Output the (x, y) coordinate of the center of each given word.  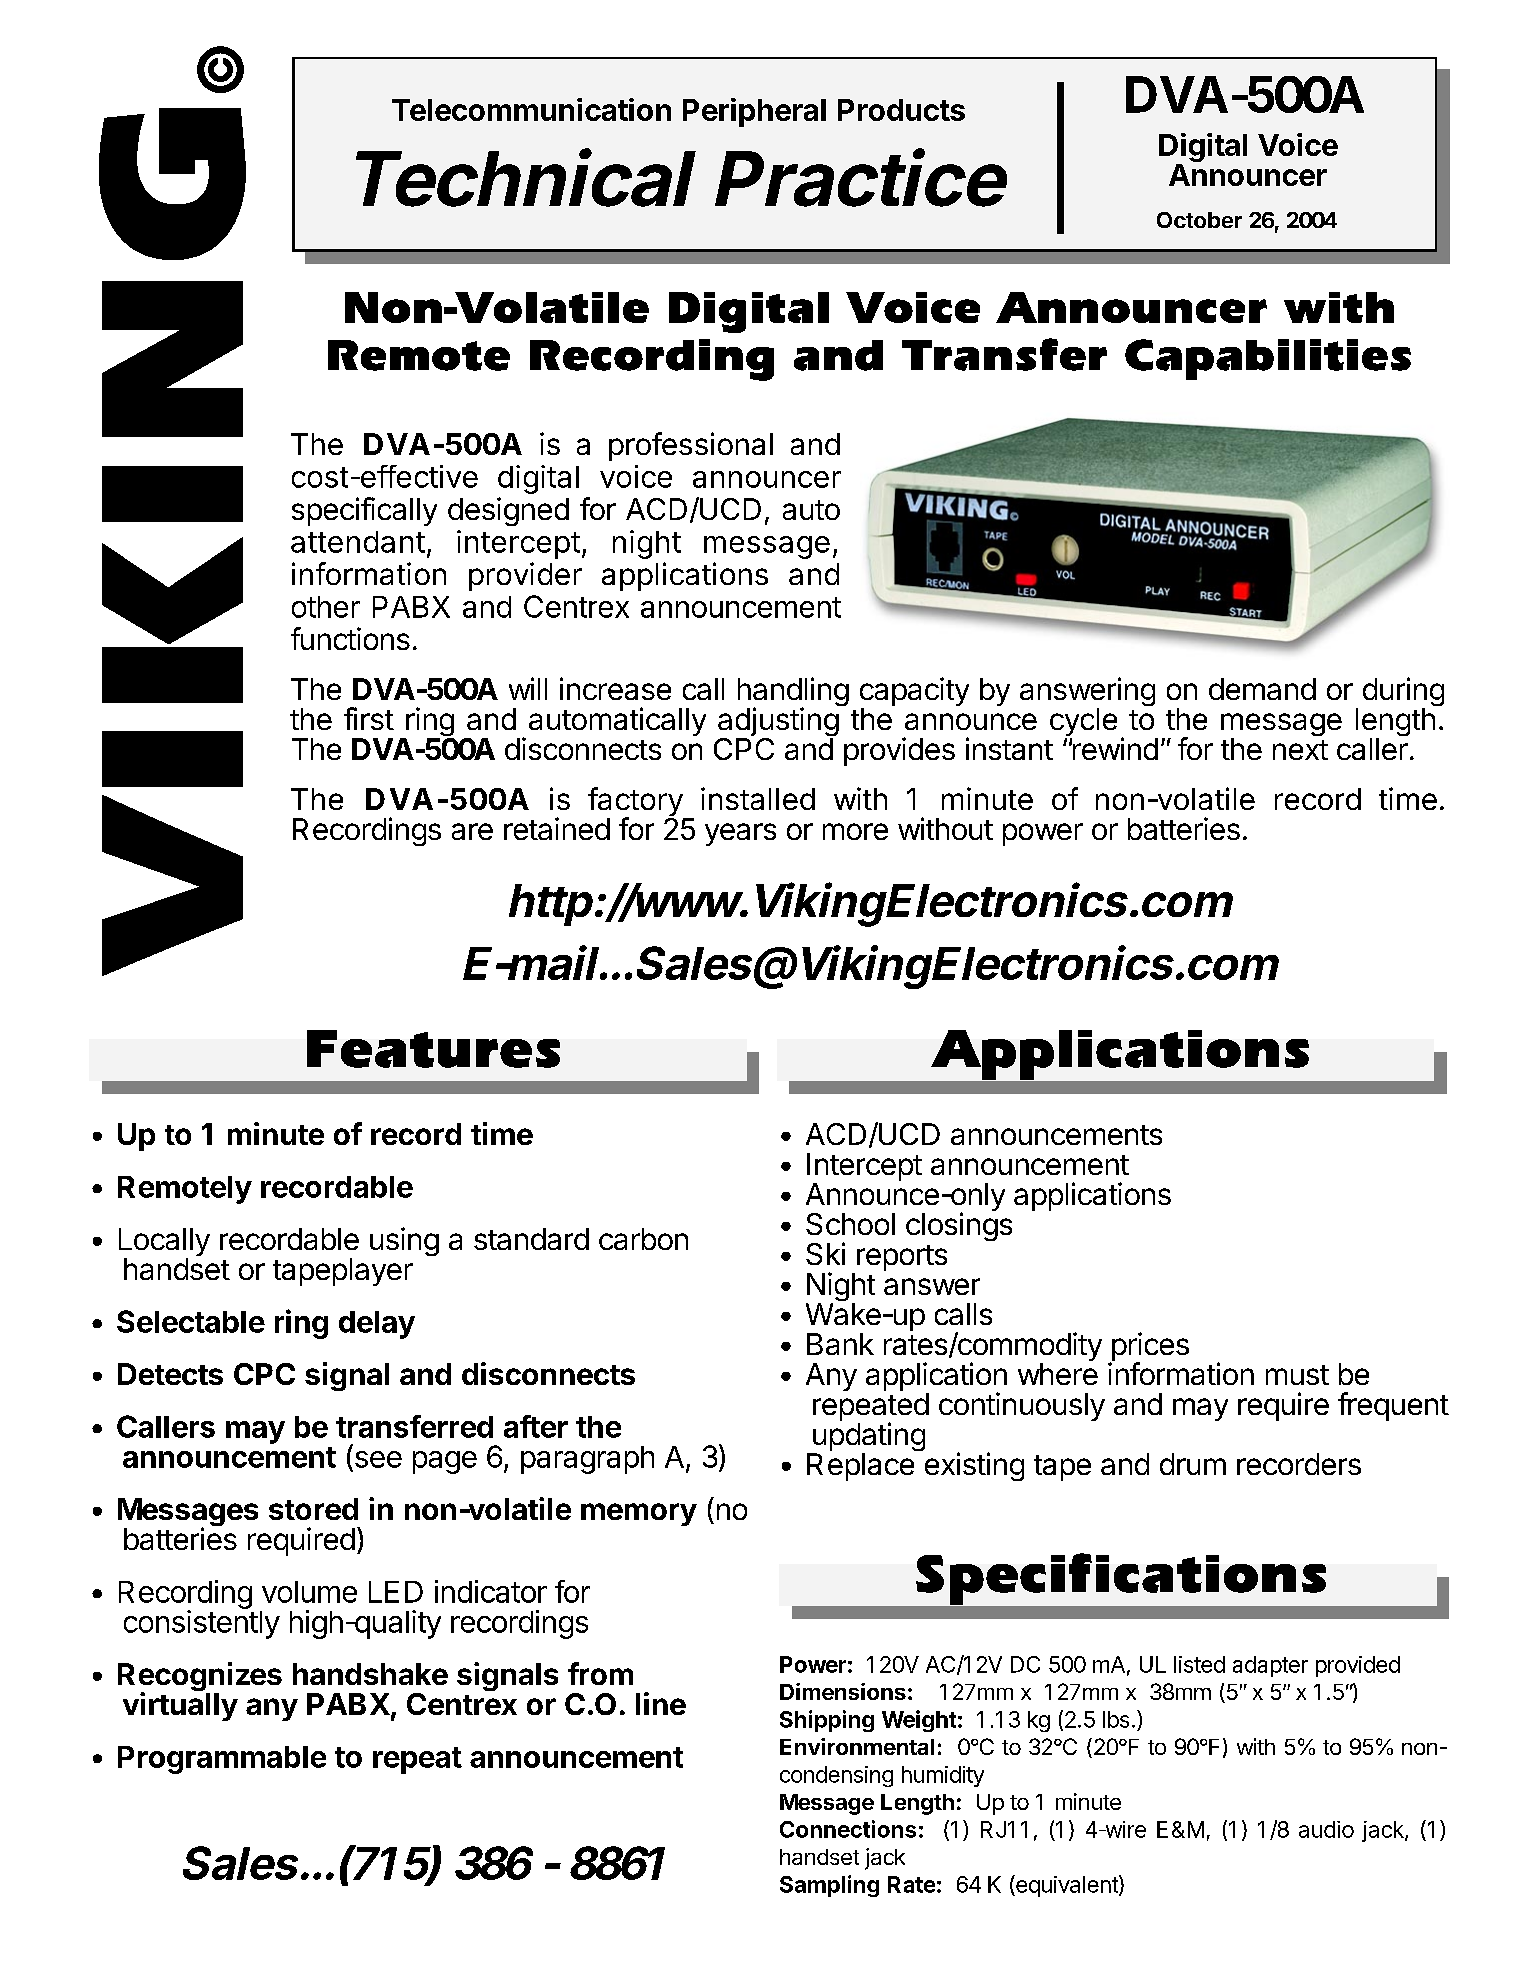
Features (433, 1049)
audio (1326, 1829)
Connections (848, 1829)
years (740, 834)
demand (1262, 689)
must (1297, 1375)
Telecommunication (531, 109)
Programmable (222, 1760)
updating (867, 1438)
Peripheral (754, 112)
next (1300, 750)
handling (793, 693)
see (378, 1459)
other (326, 607)
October (1199, 220)
